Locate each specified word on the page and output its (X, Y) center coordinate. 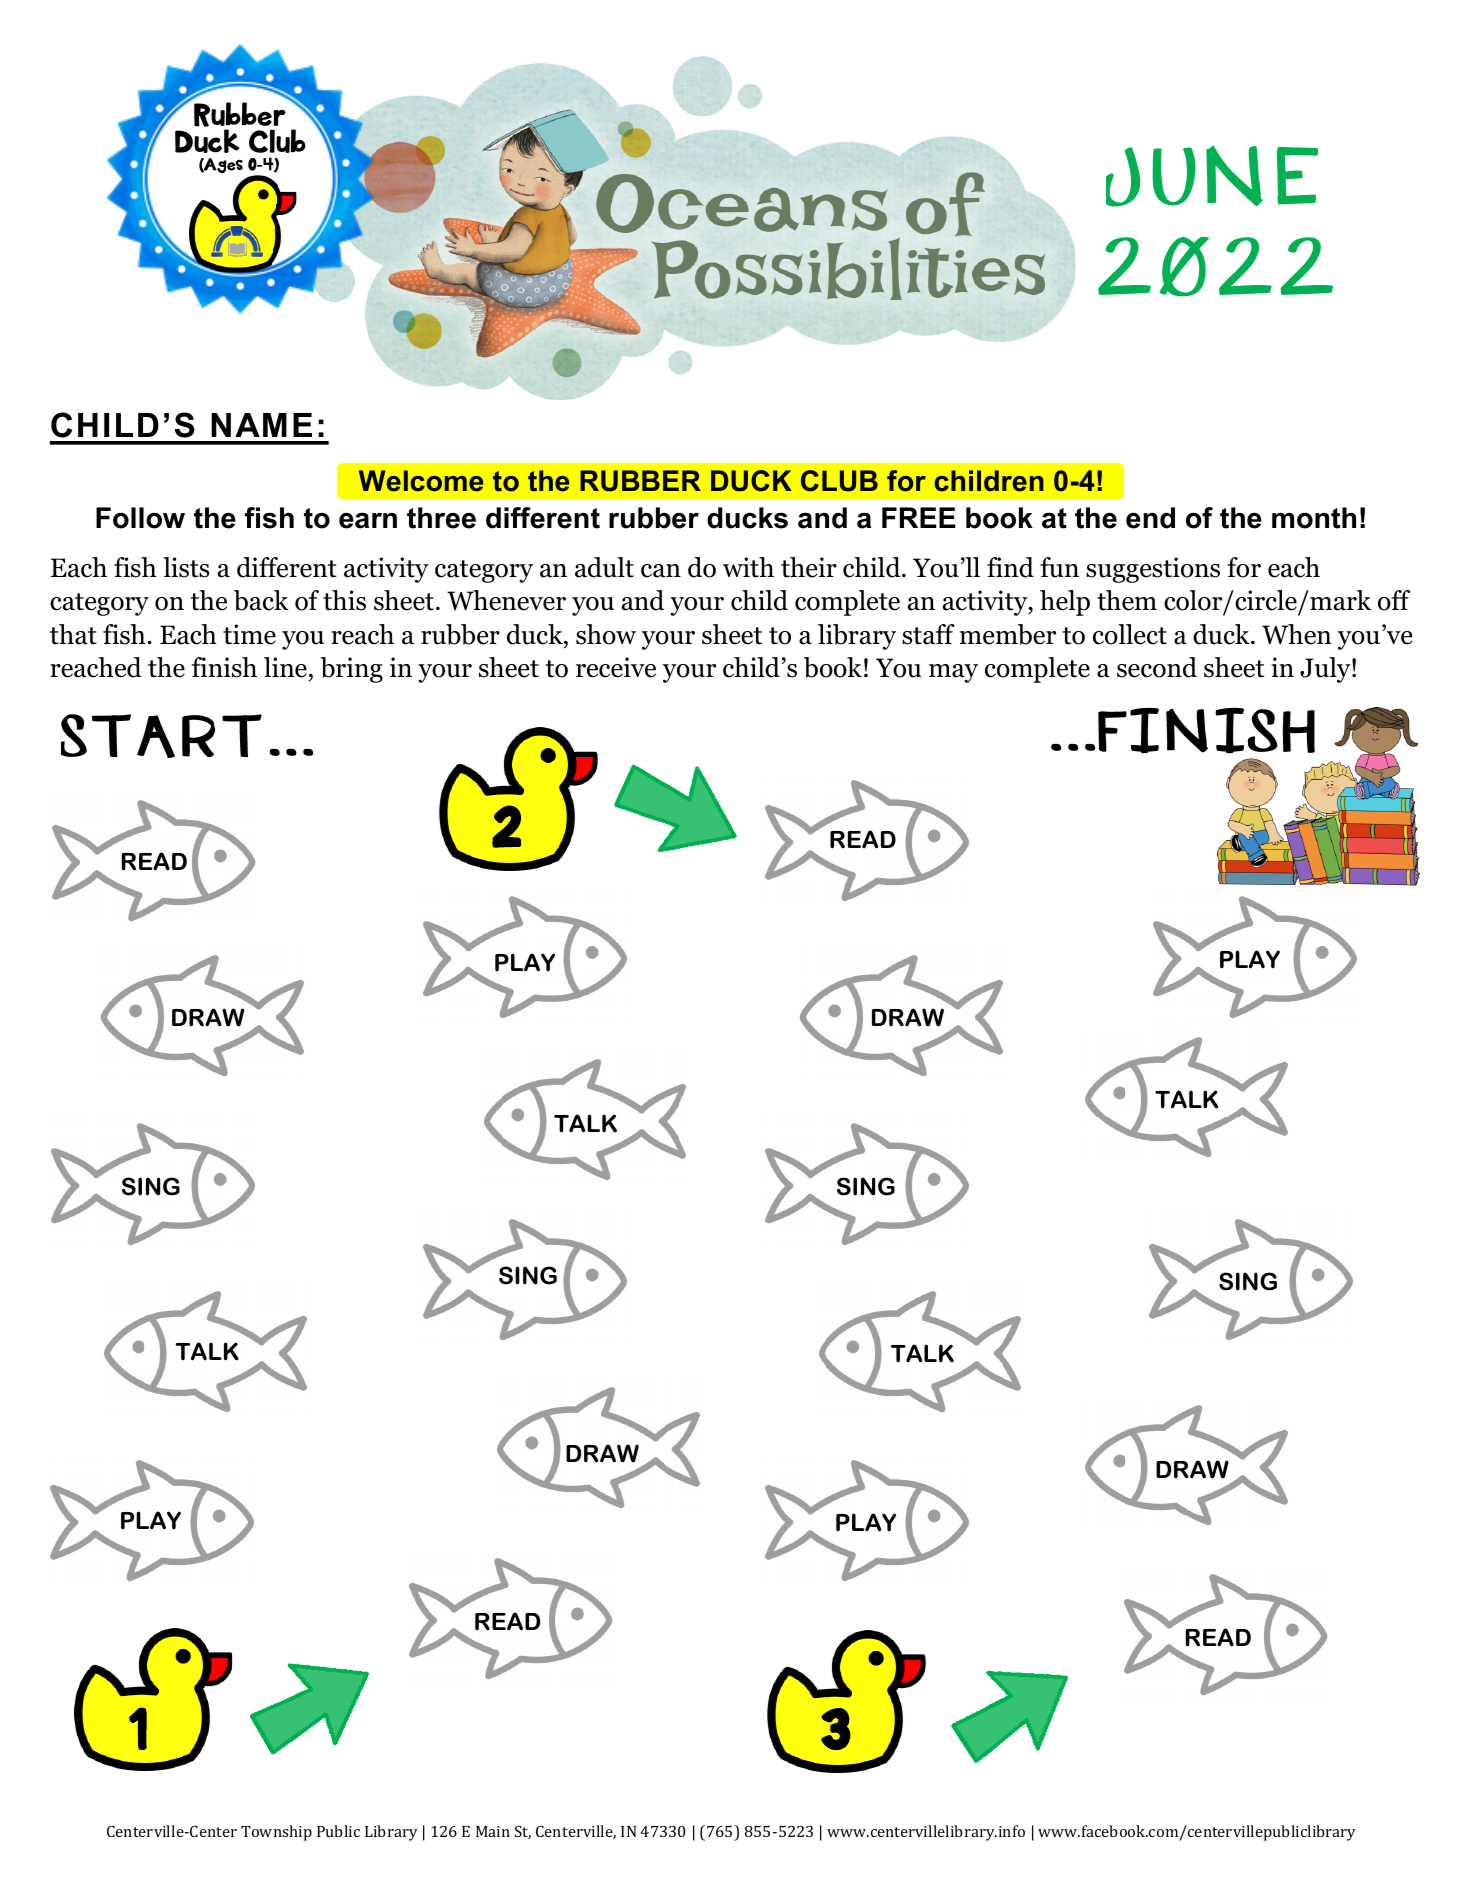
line (285, 667)
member (1008, 634)
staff (928, 634)
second (1157, 667)
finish (224, 667)
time (249, 634)
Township (276, 1833)
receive (616, 667)
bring (351, 670)
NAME (261, 425)
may (953, 673)
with (748, 567)
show (606, 634)
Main (493, 1831)
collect (1130, 634)
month (1314, 518)
